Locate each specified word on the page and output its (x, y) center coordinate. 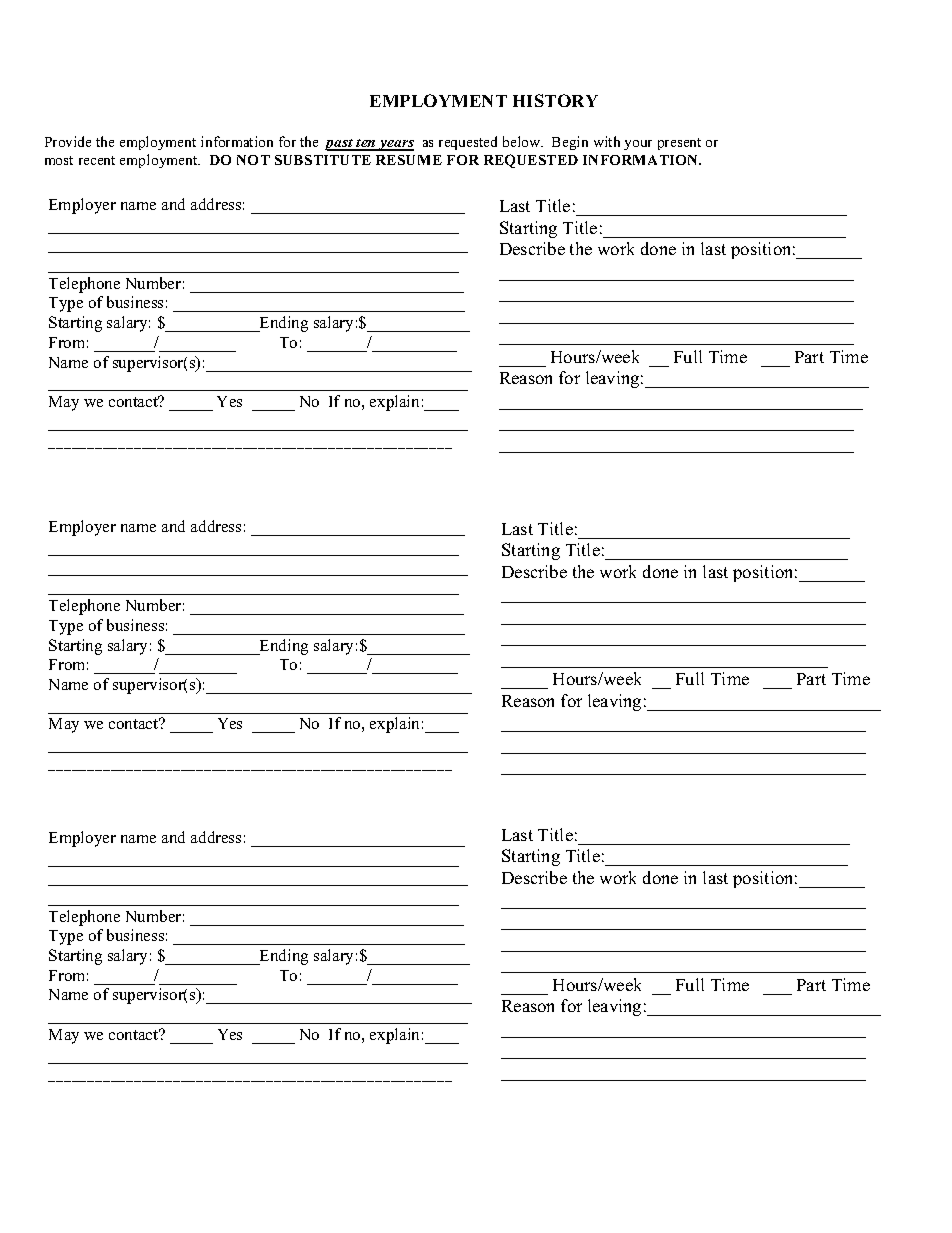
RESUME (409, 160)
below (523, 141)
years (395, 145)
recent (97, 160)
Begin (570, 143)
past (340, 145)
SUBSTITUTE (323, 160)
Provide (68, 141)
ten (366, 144)
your (638, 145)
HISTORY (555, 100)
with (607, 141)
